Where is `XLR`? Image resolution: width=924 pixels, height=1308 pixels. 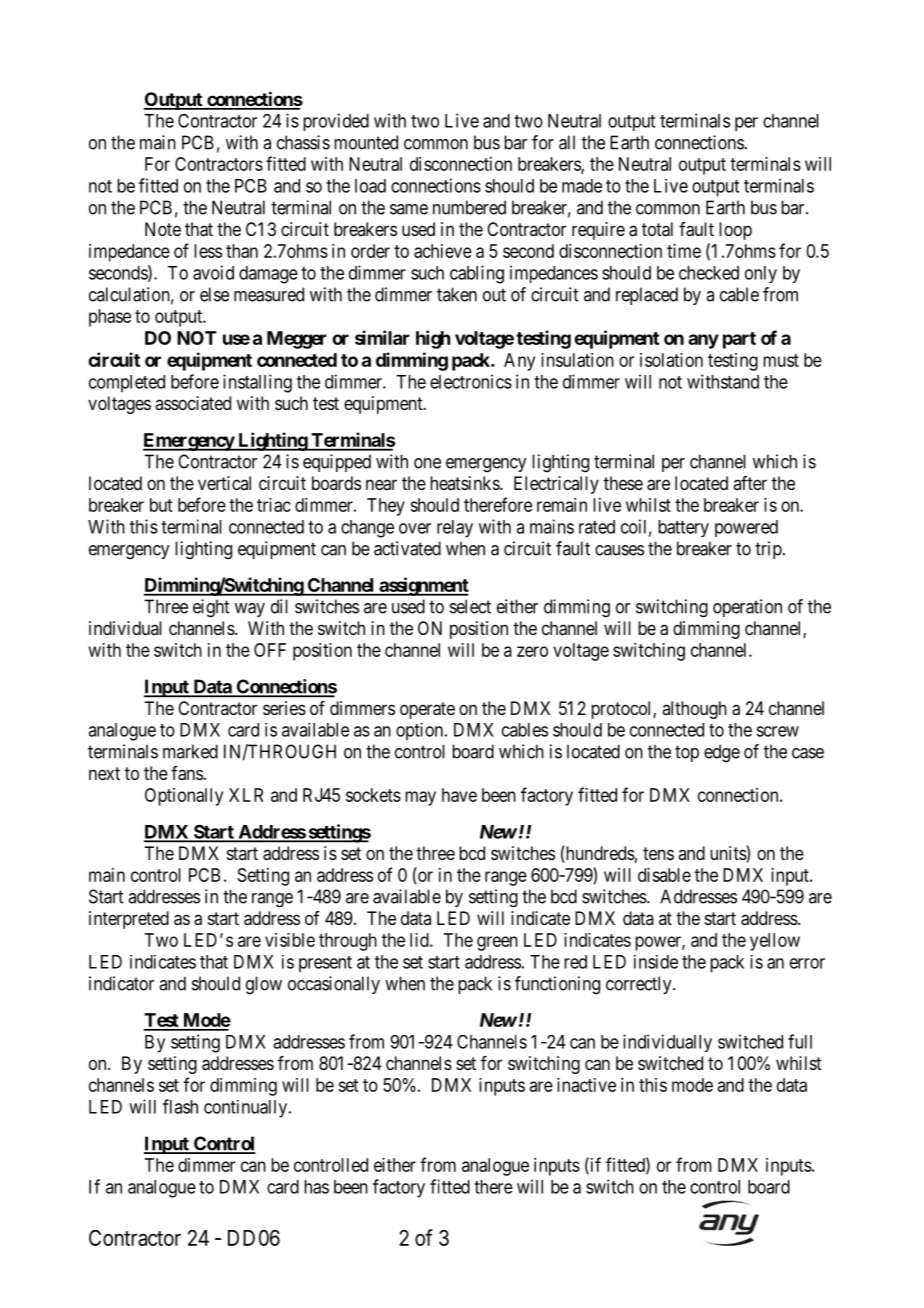
XLR is located at coordinates (246, 795).
